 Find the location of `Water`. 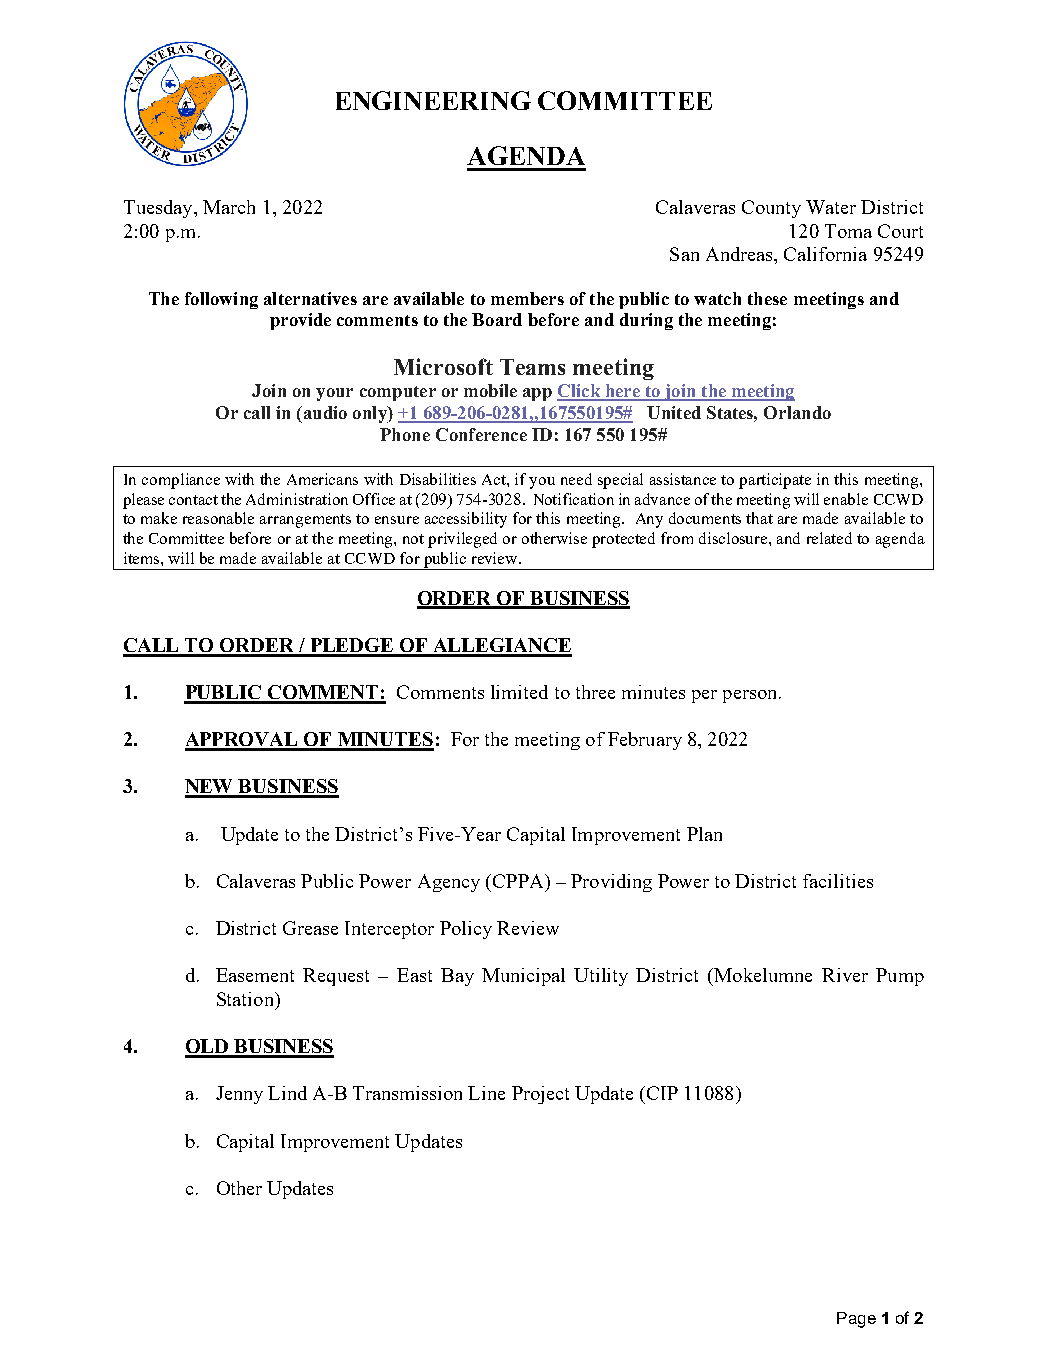

Water is located at coordinates (831, 207).
